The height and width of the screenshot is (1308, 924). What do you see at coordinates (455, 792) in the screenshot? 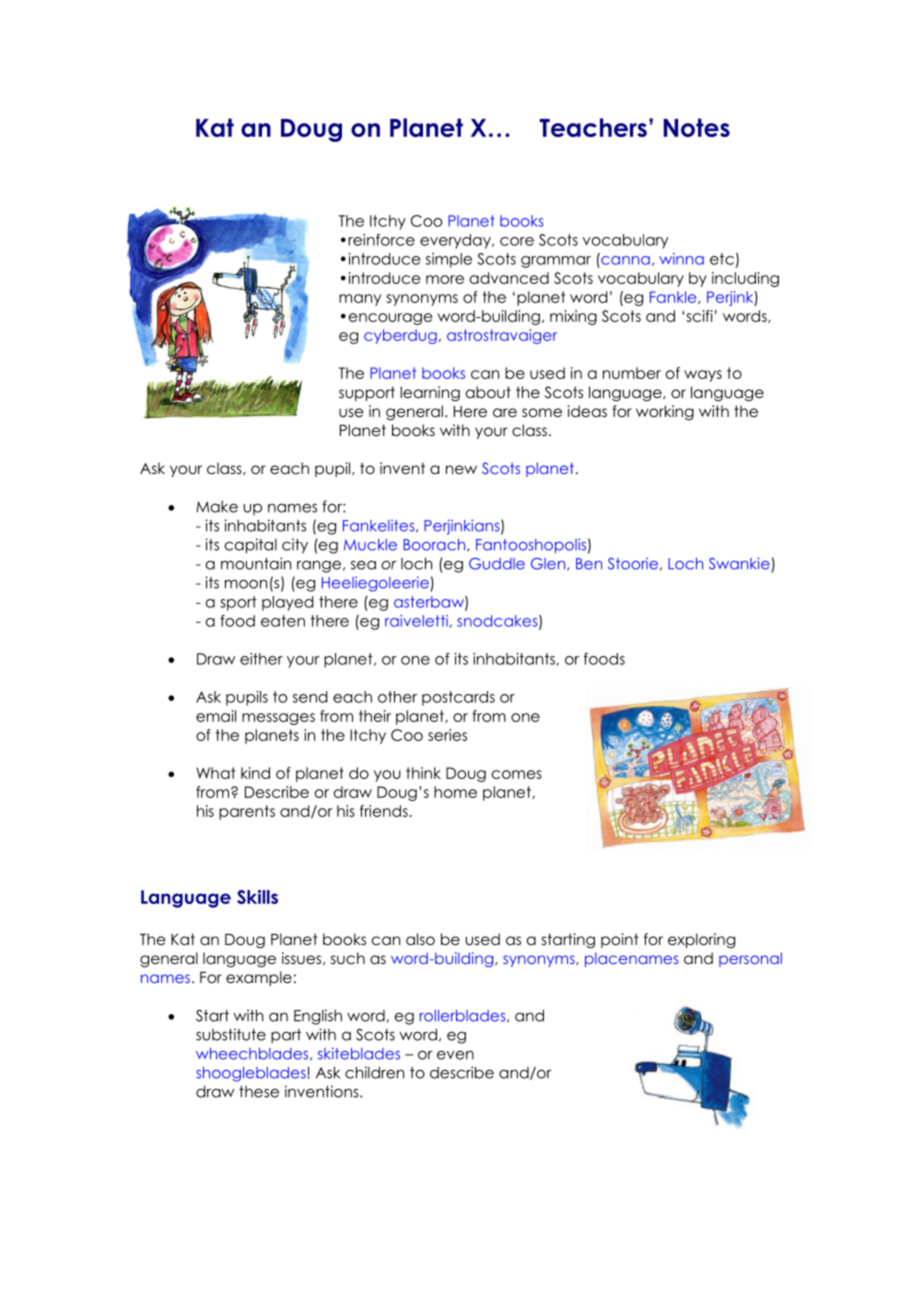
I see `home` at bounding box center [455, 792].
